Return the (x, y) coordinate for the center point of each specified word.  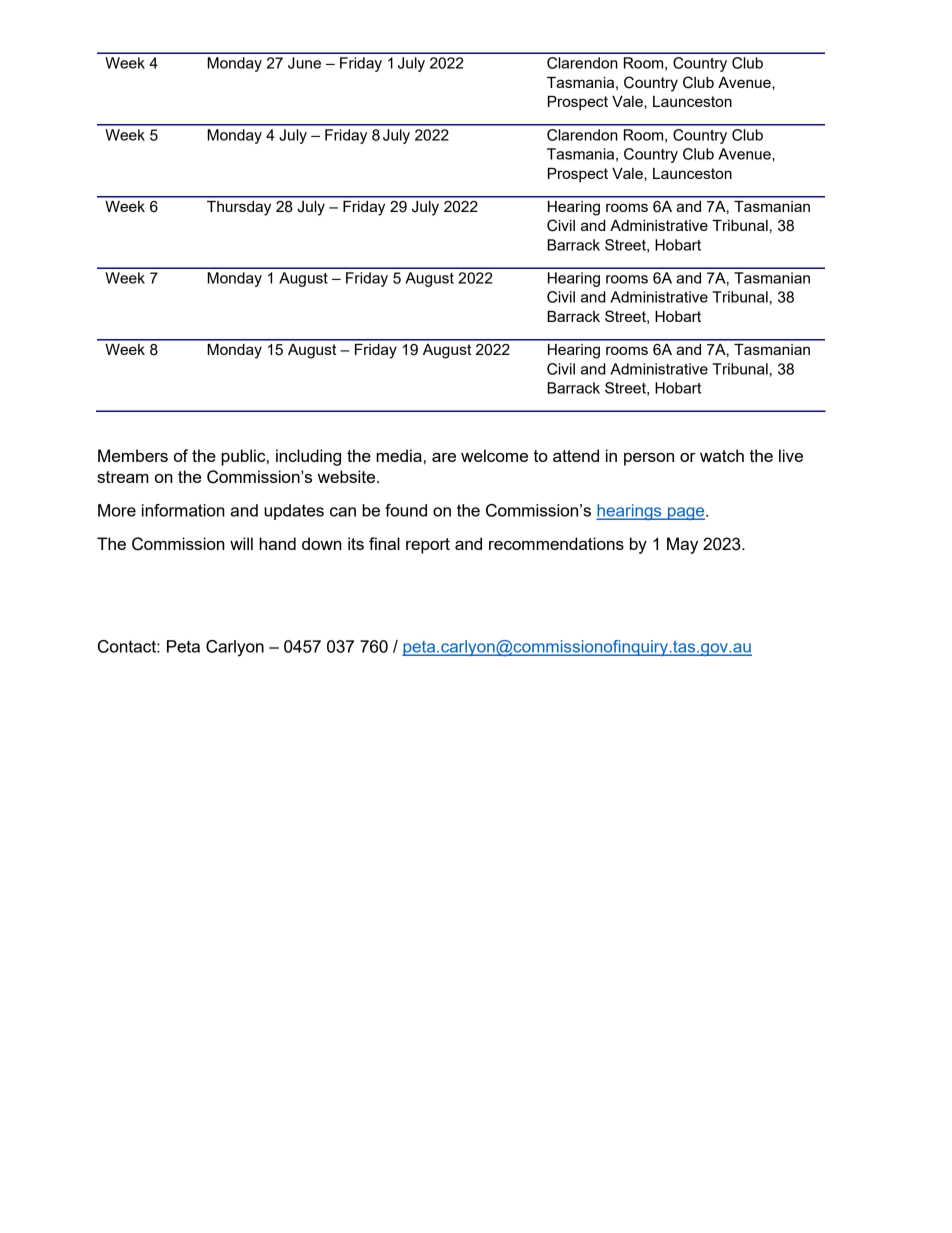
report (428, 546)
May (682, 545)
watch (722, 455)
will (241, 543)
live (791, 455)
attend (576, 455)
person (649, 459)
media (399, 455)
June (304, 63)
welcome (494, 455)
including (308, 457)
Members (133, 455)
